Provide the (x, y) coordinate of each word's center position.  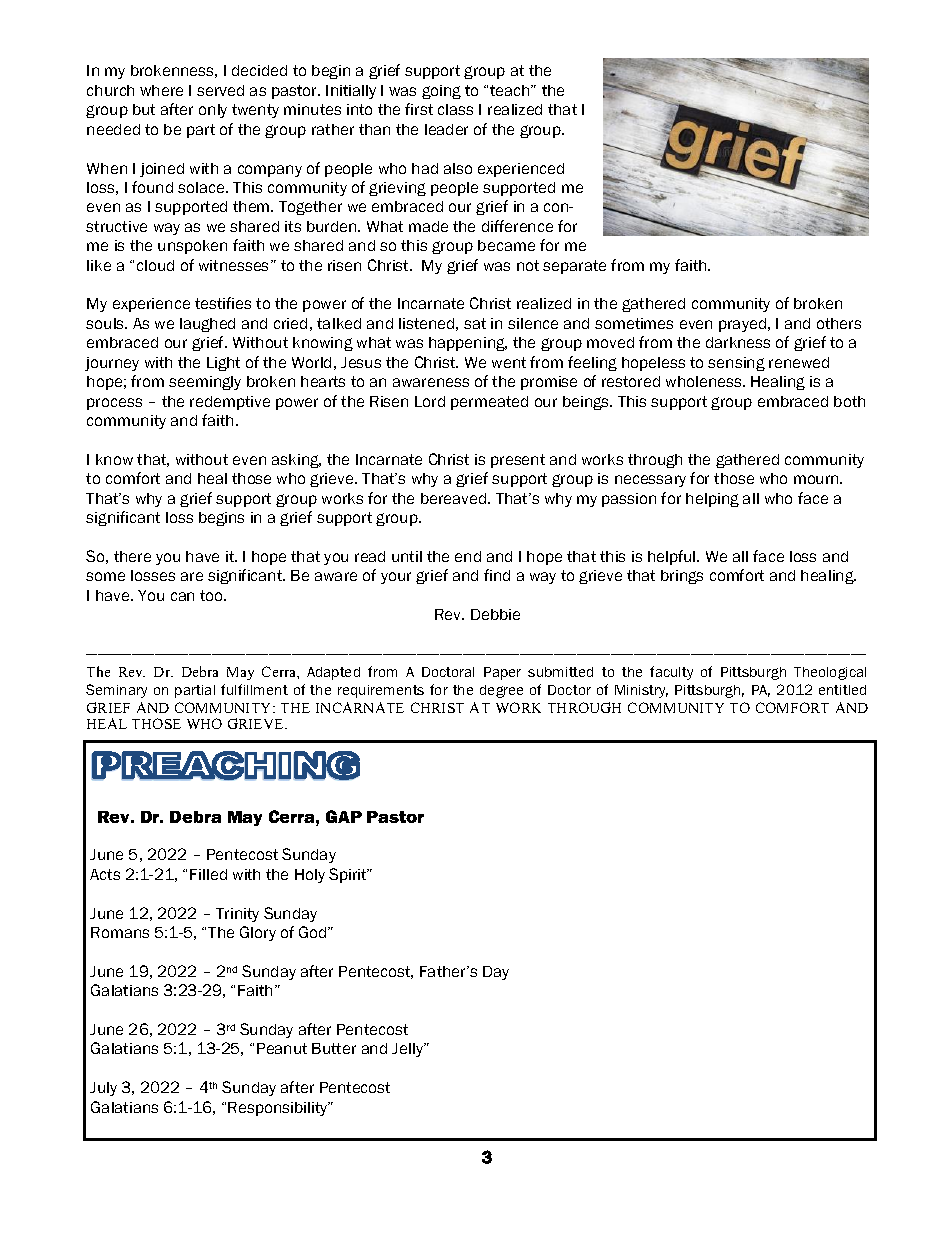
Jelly (409, 1050)
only (213, 111)
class (455, 109)
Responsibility (279, 1109)
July (103, 1089)
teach (511, 90)
